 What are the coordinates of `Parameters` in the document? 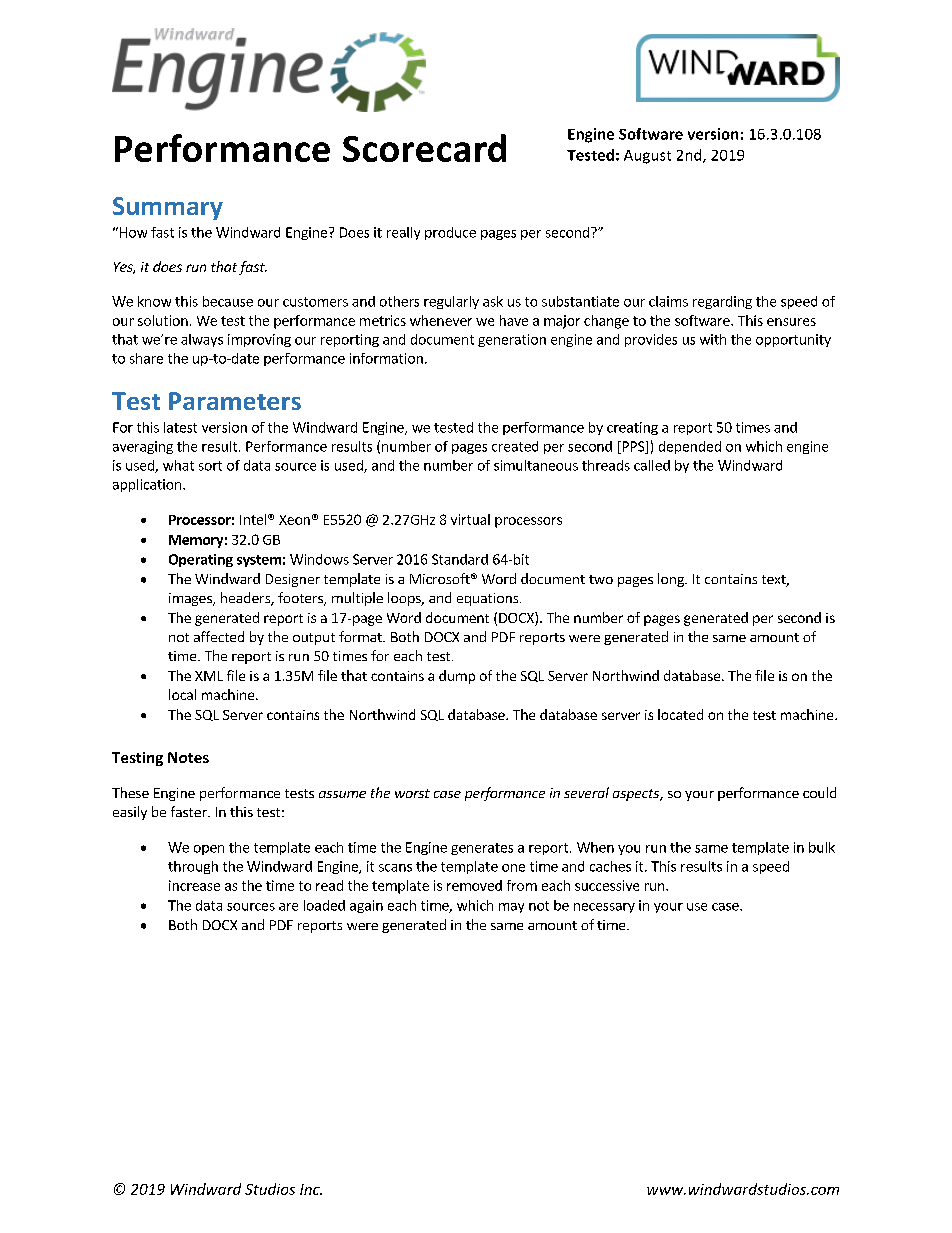 It's located at (235, 401).
